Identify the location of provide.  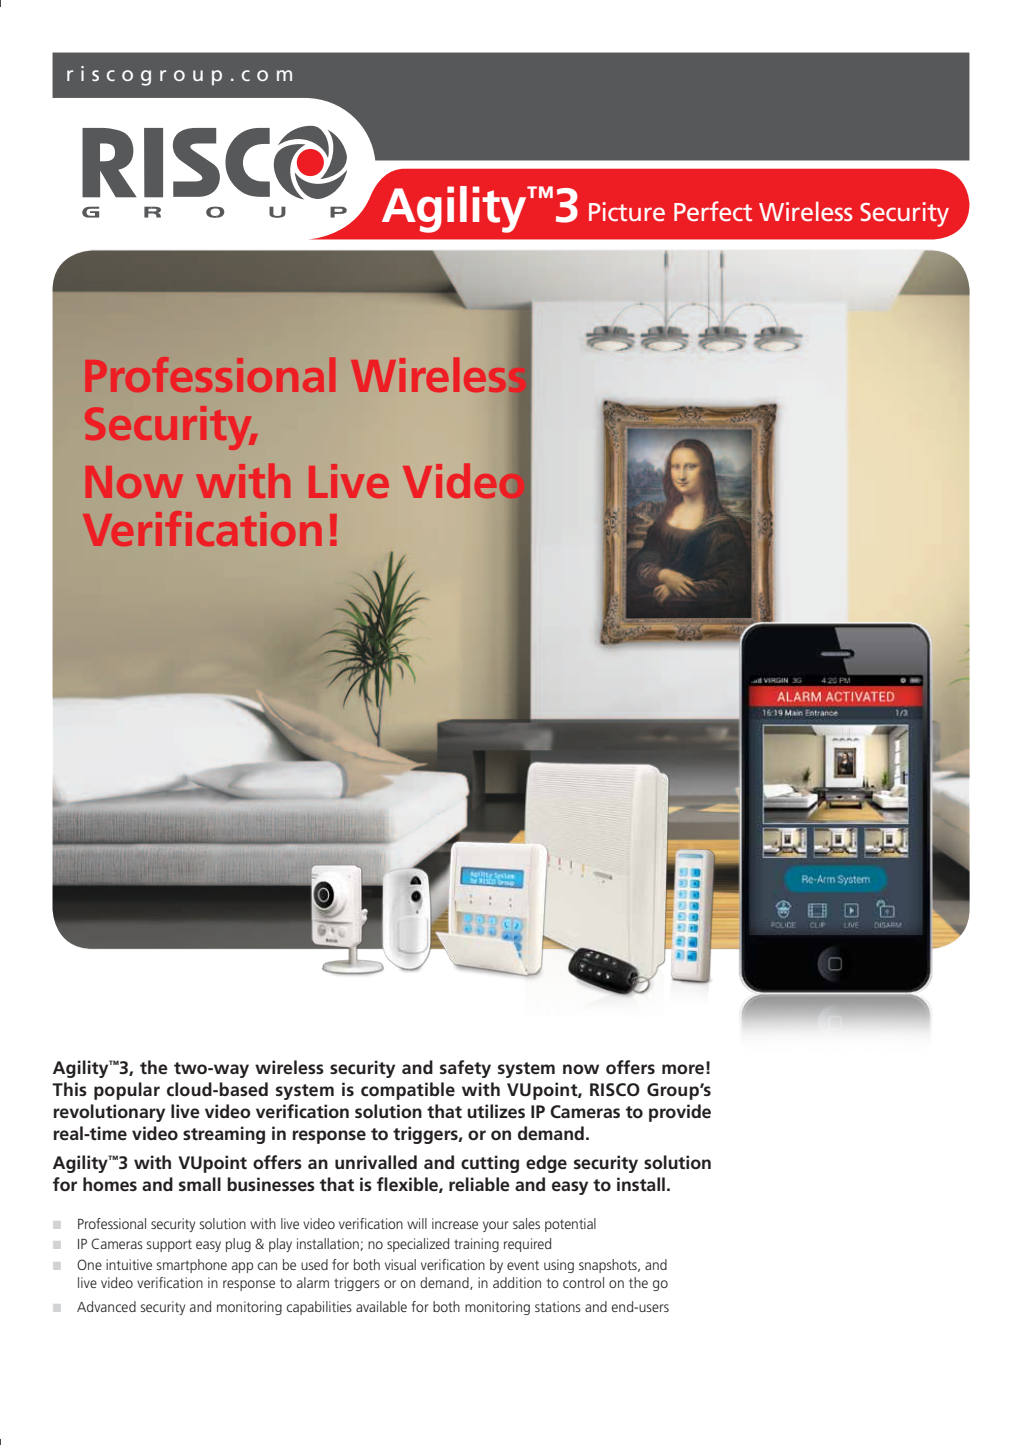
(680, 1113).
